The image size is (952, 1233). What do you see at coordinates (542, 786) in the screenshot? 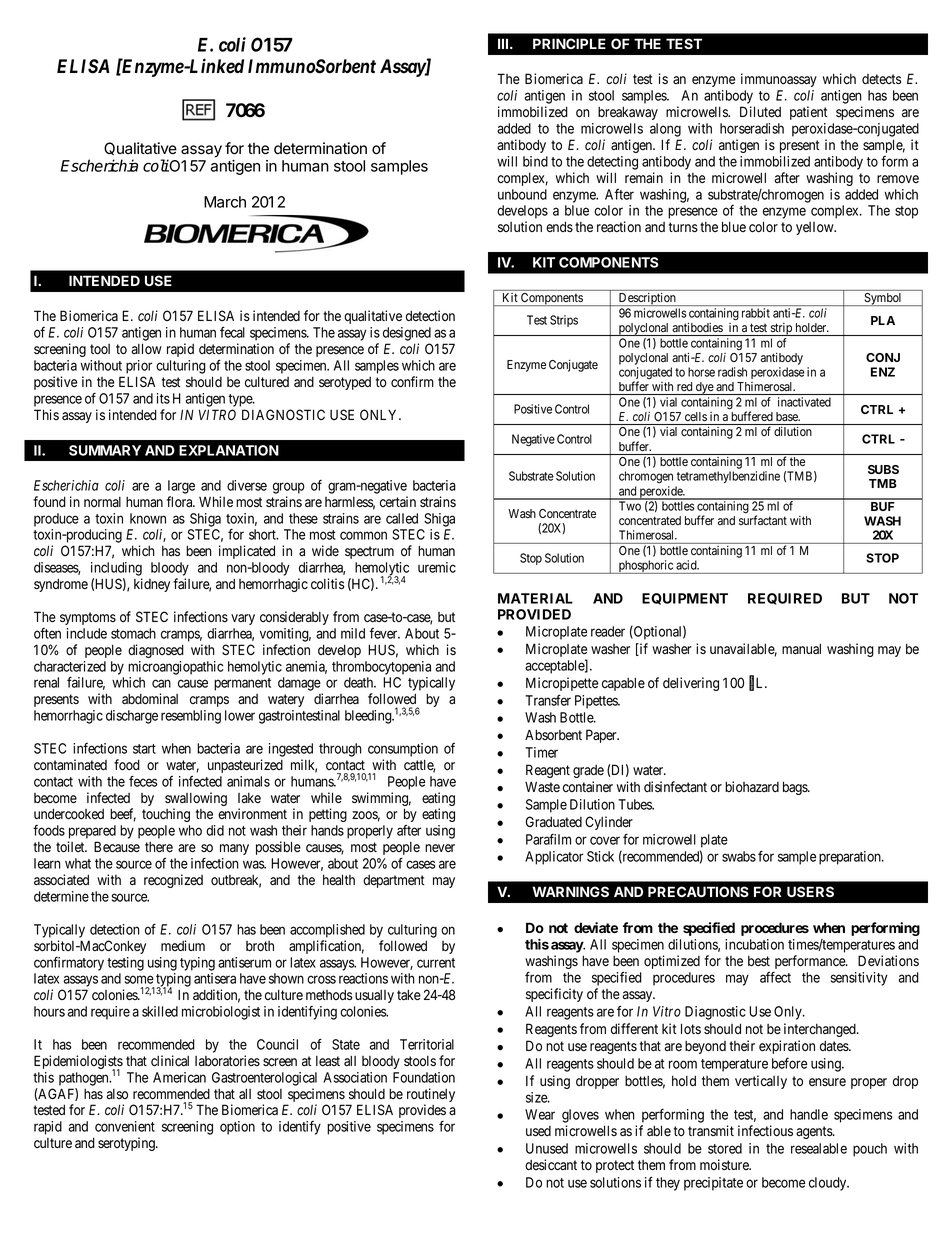
I see `Waste` at bounding box center [542, 786].
